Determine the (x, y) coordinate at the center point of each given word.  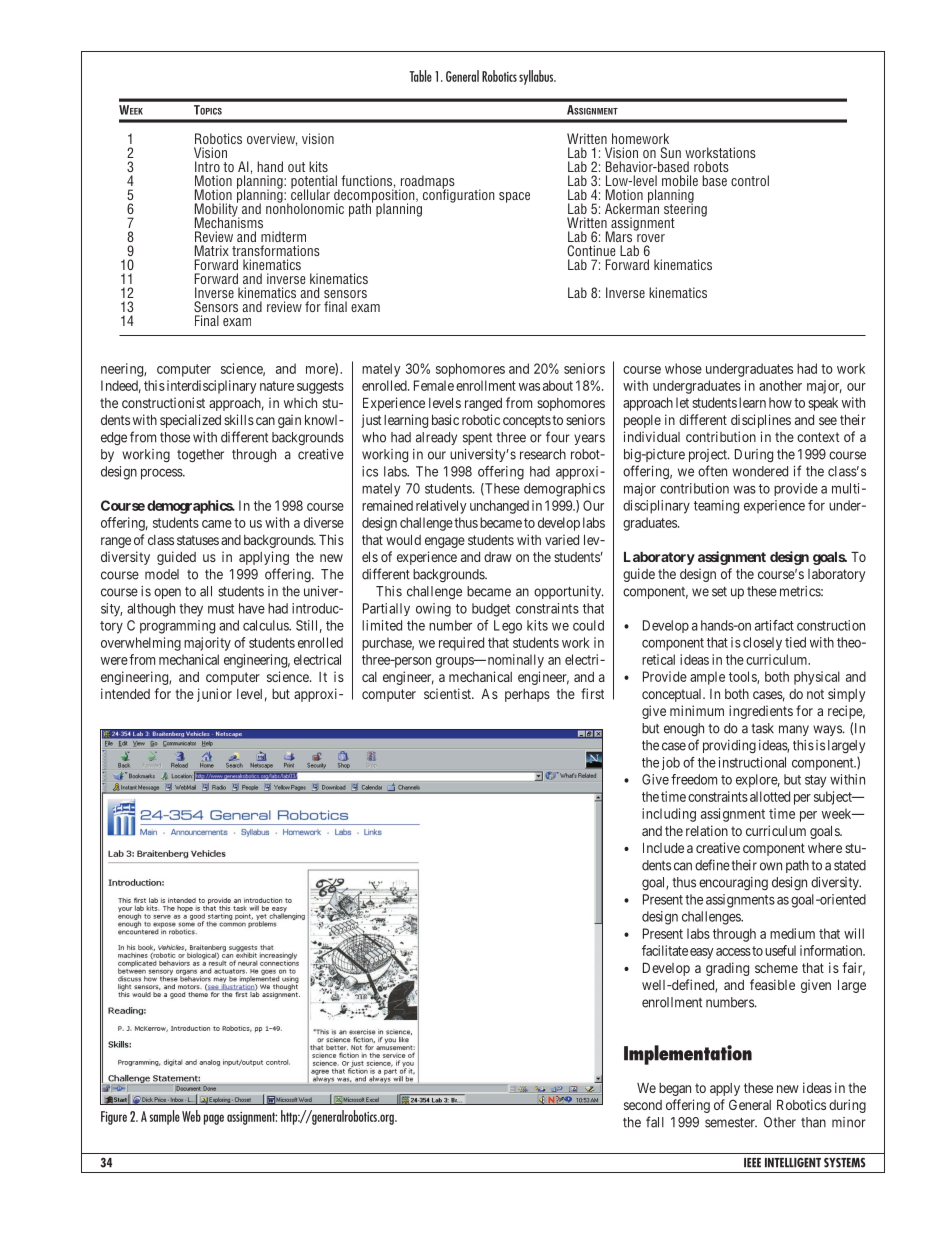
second (643, 1105)
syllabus (537, 77)
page (214, 1119)
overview (272, 139)
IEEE (752, 1163)
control (750, 180)
